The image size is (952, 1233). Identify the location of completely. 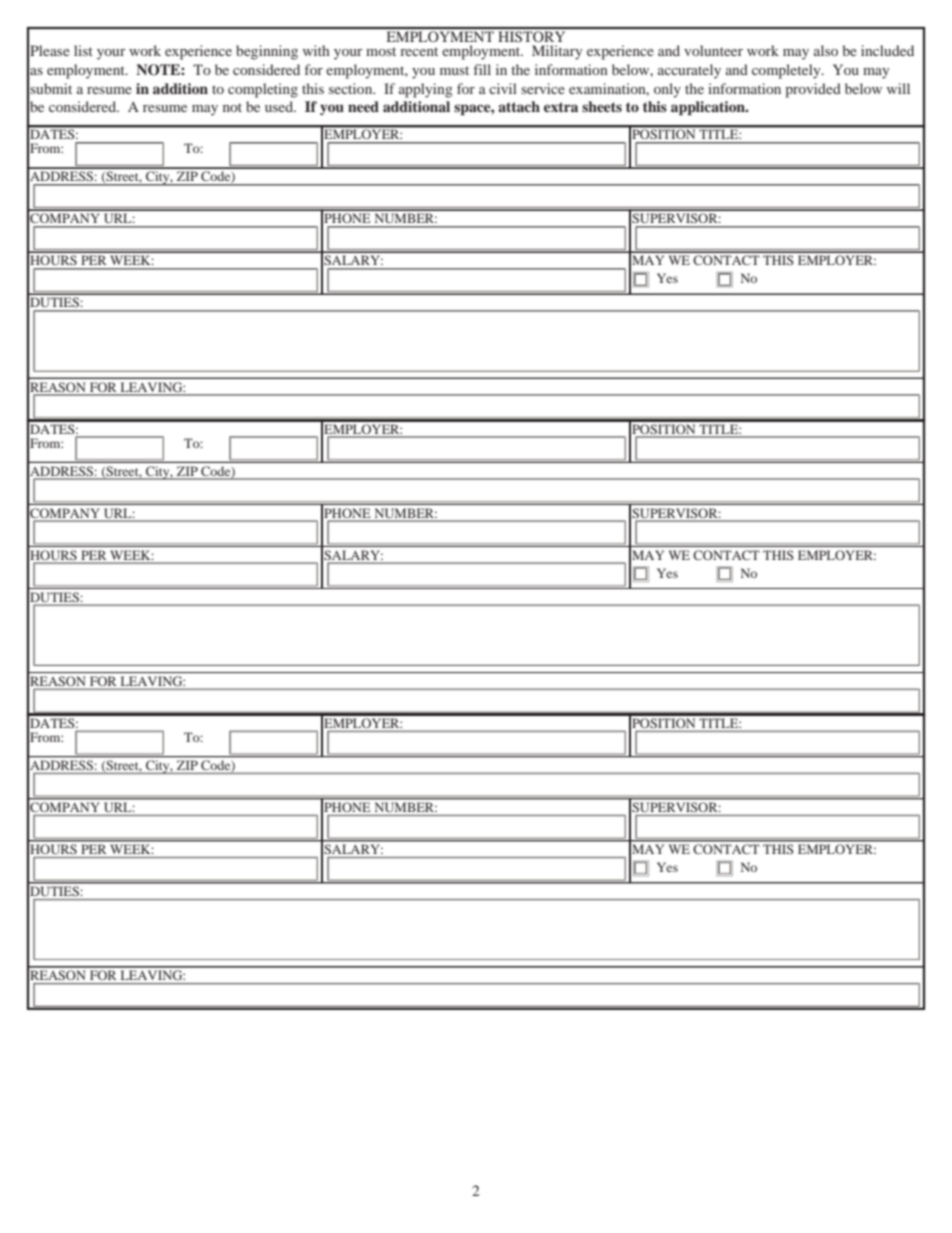
(787, 71).
